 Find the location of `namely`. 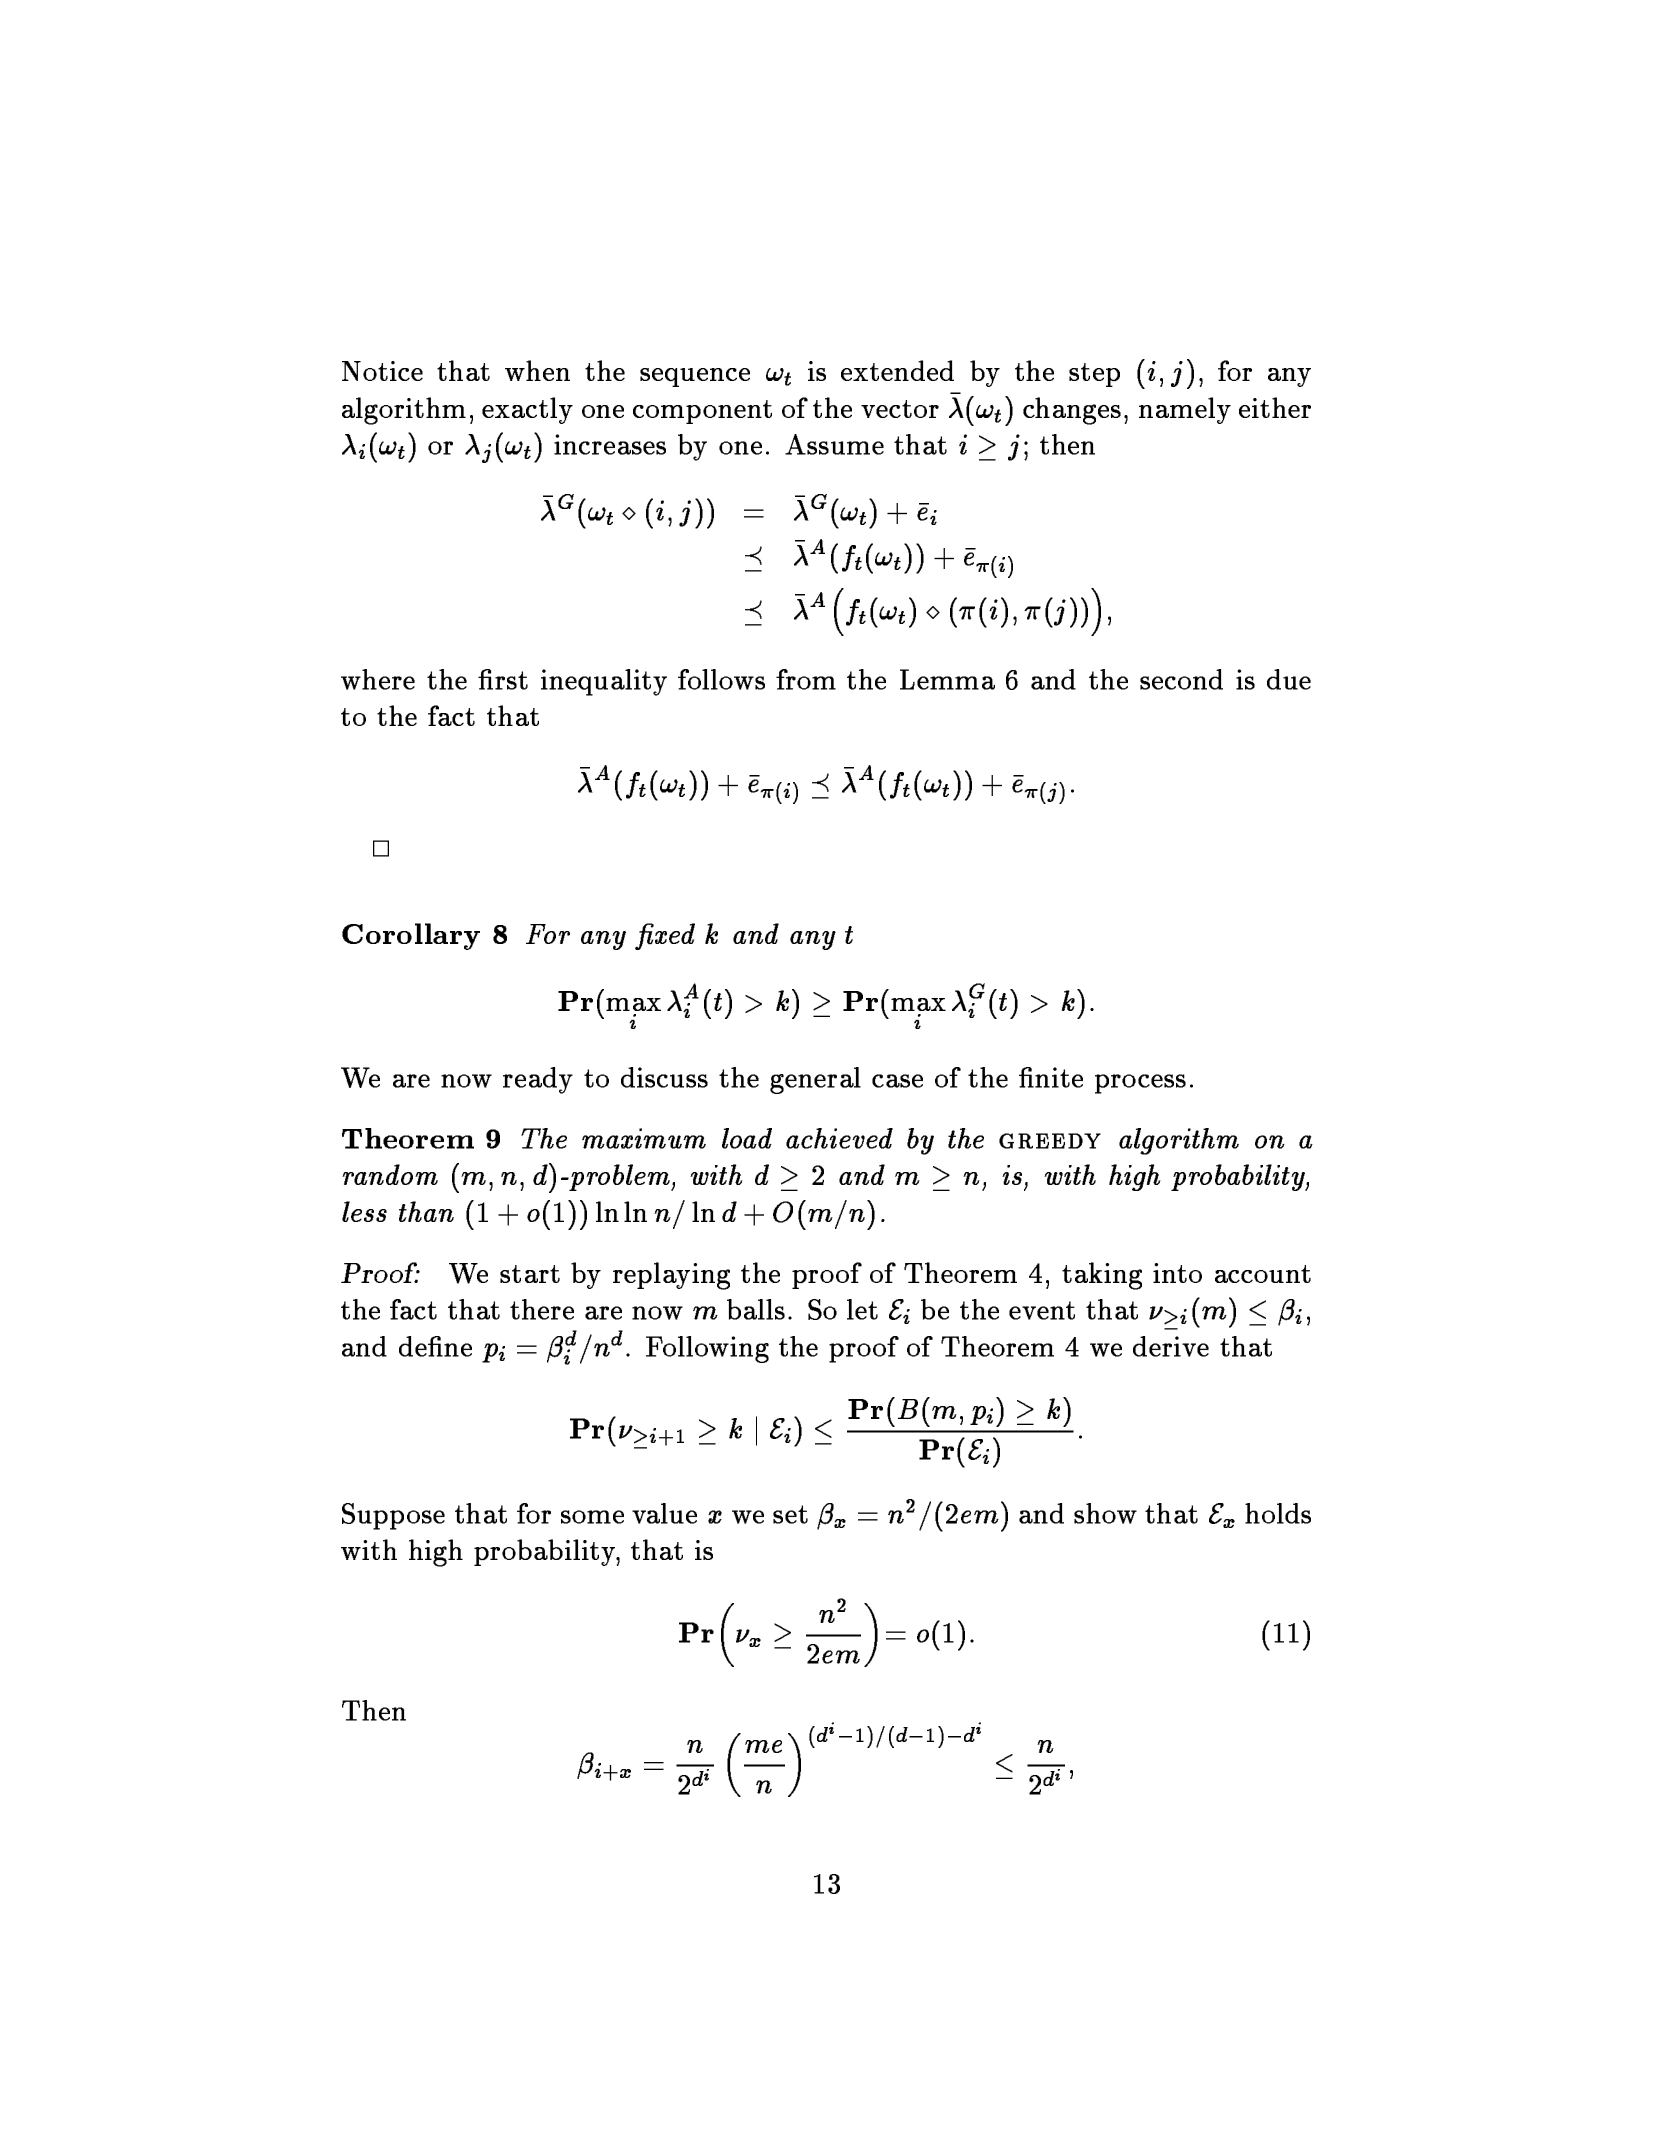

namely is located at coordinates (1185, 410).
